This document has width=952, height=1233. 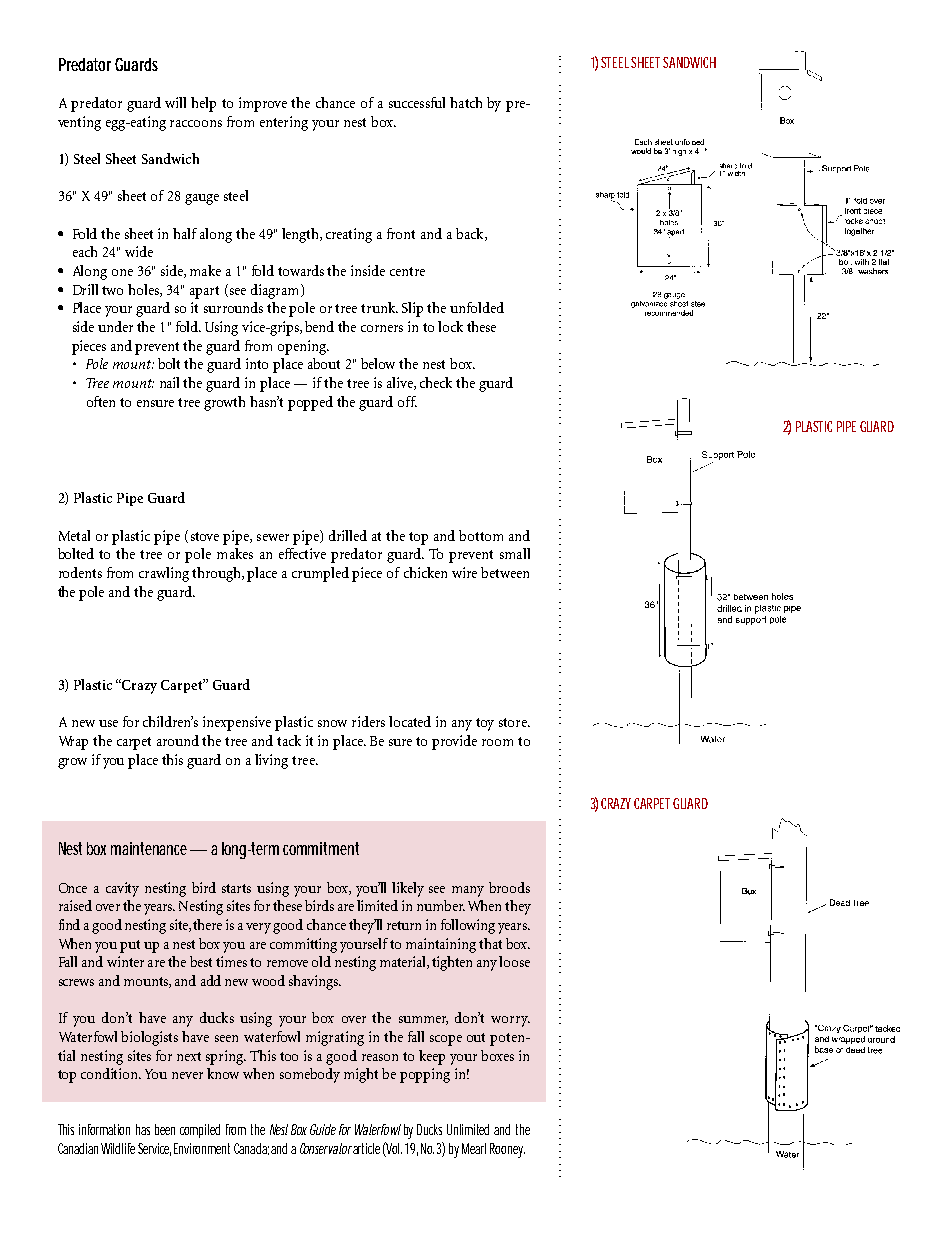 What do you see at coordinates (104, 1129) in the document?
I see `information` at bounding box center [104, 1129].
